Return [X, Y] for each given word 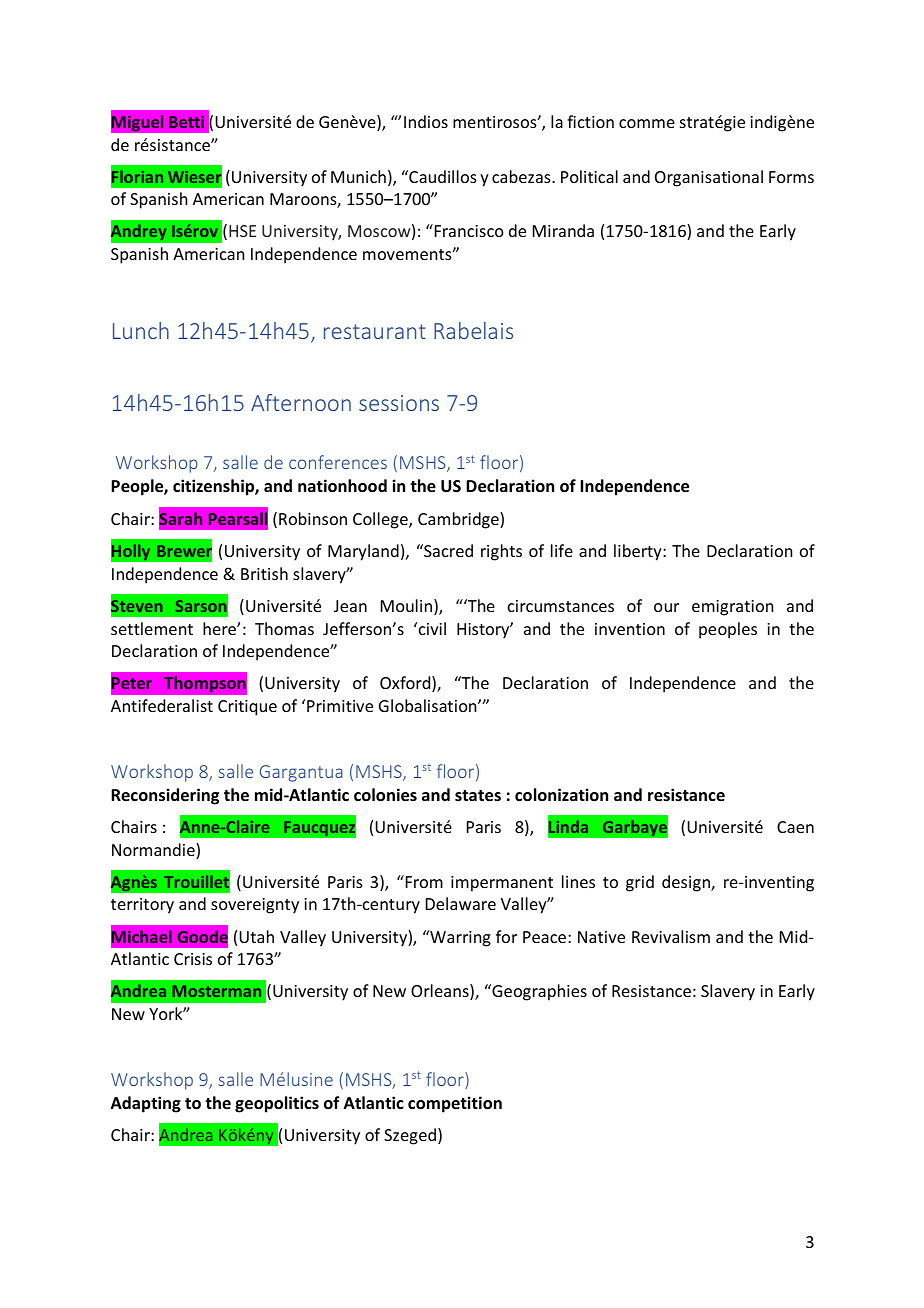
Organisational [709, 178]
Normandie [154, 851]
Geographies [538, 992]
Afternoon [301, 402]
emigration [732, 608]
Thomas [284, 628]
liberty [639, 552]
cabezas [522, 176]
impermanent [502, 884]
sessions [399, 403]
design [687, 883]
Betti [186, 121]
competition [455, 1104]
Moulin [408, 607]
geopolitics [277, 1104]
